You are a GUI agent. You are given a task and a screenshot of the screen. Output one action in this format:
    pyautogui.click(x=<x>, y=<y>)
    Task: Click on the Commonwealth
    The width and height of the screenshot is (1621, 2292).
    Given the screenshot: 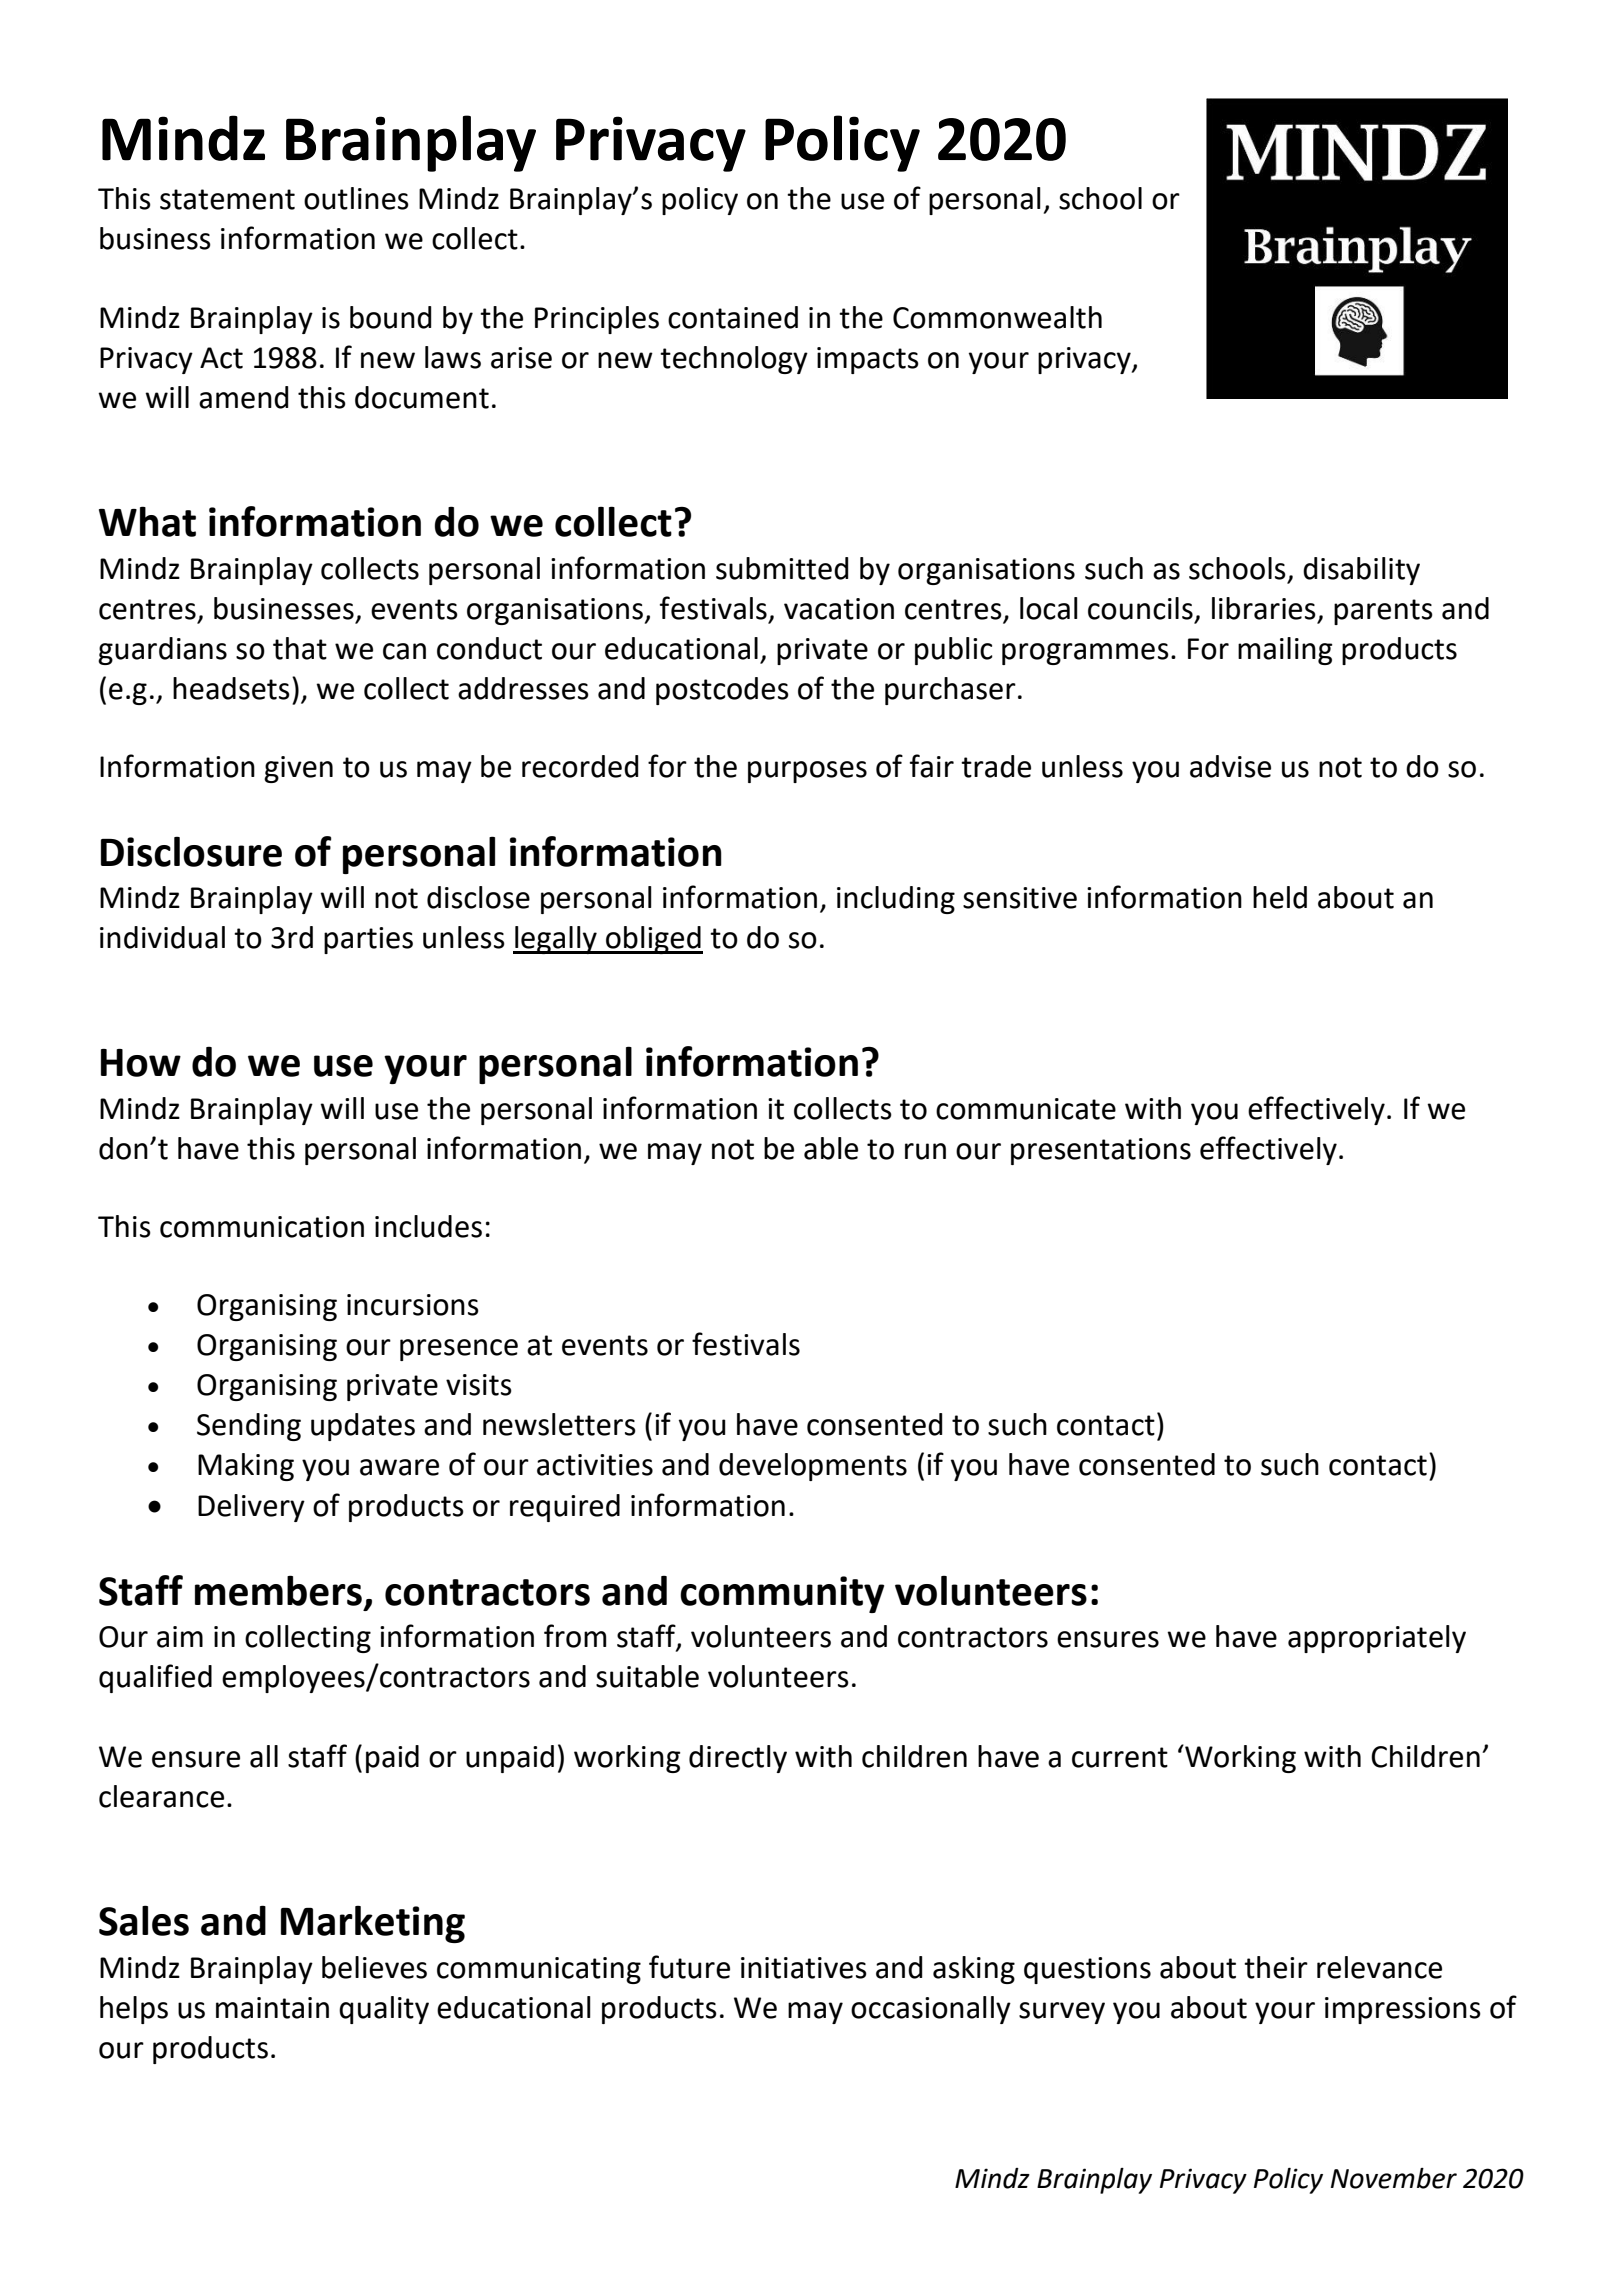 What is the action you would take?
    pyautogui.click(x=997, y=317)
